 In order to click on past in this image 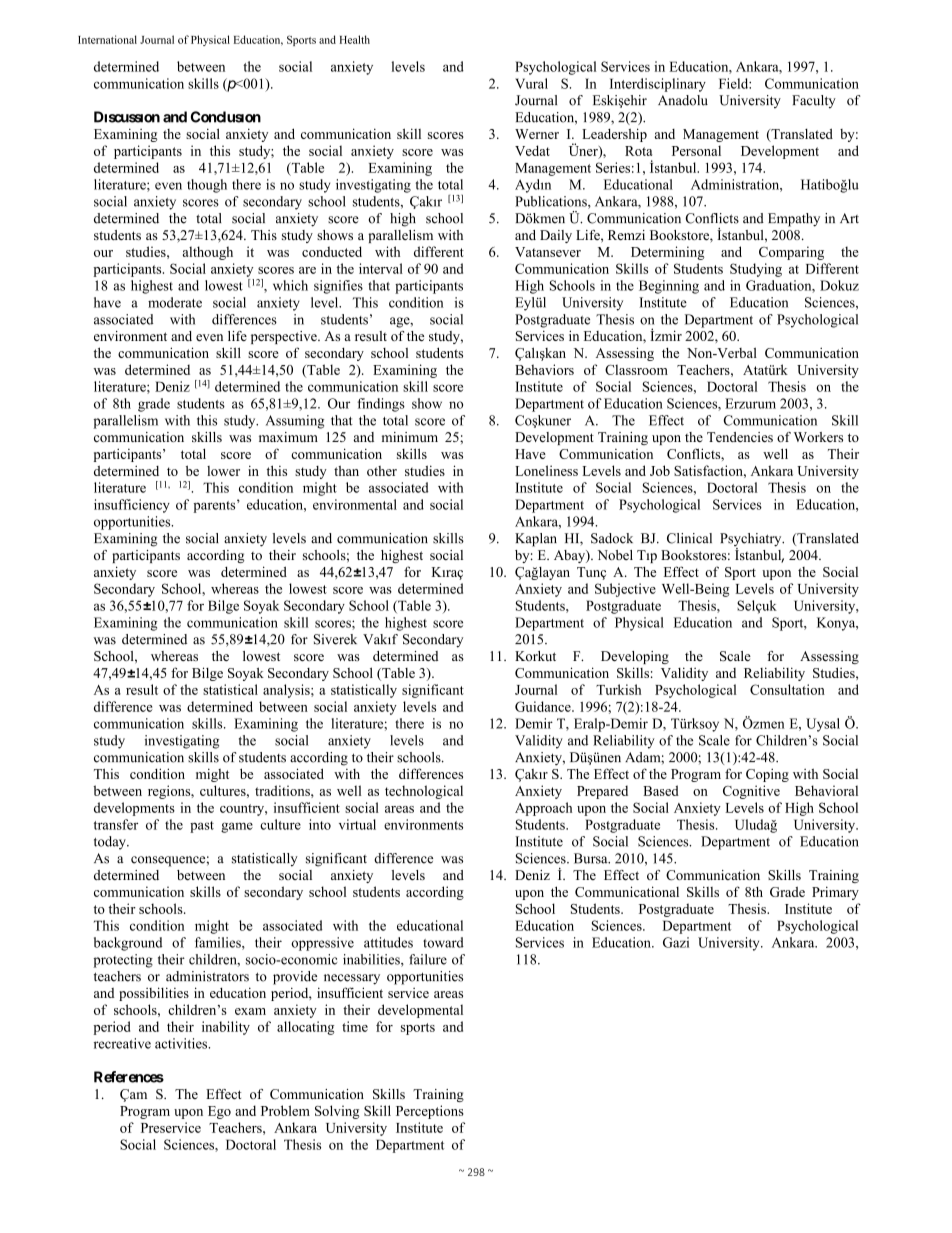, I will do `click(202, 827)`.
